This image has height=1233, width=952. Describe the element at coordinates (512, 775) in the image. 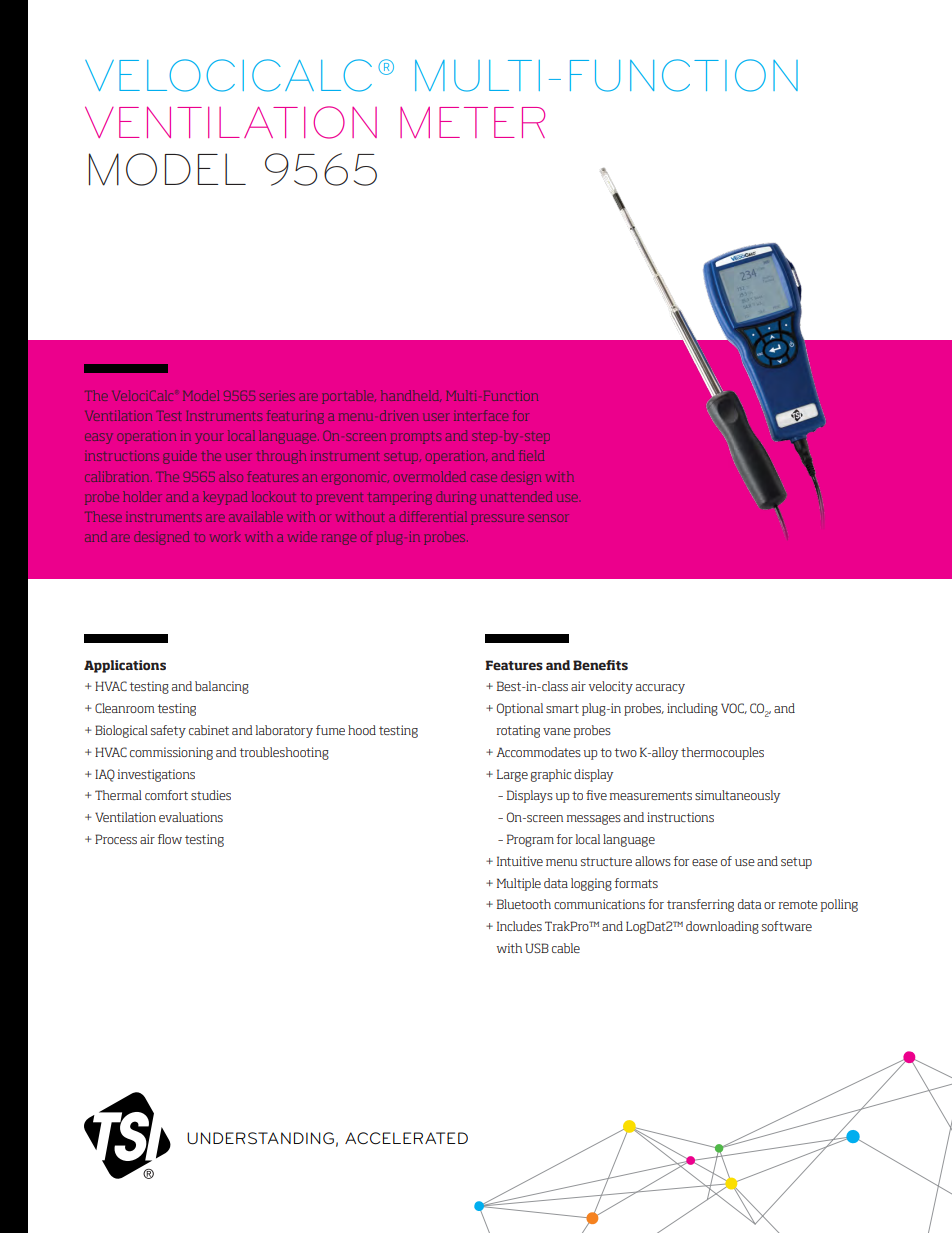

I see `Large` at that location.
